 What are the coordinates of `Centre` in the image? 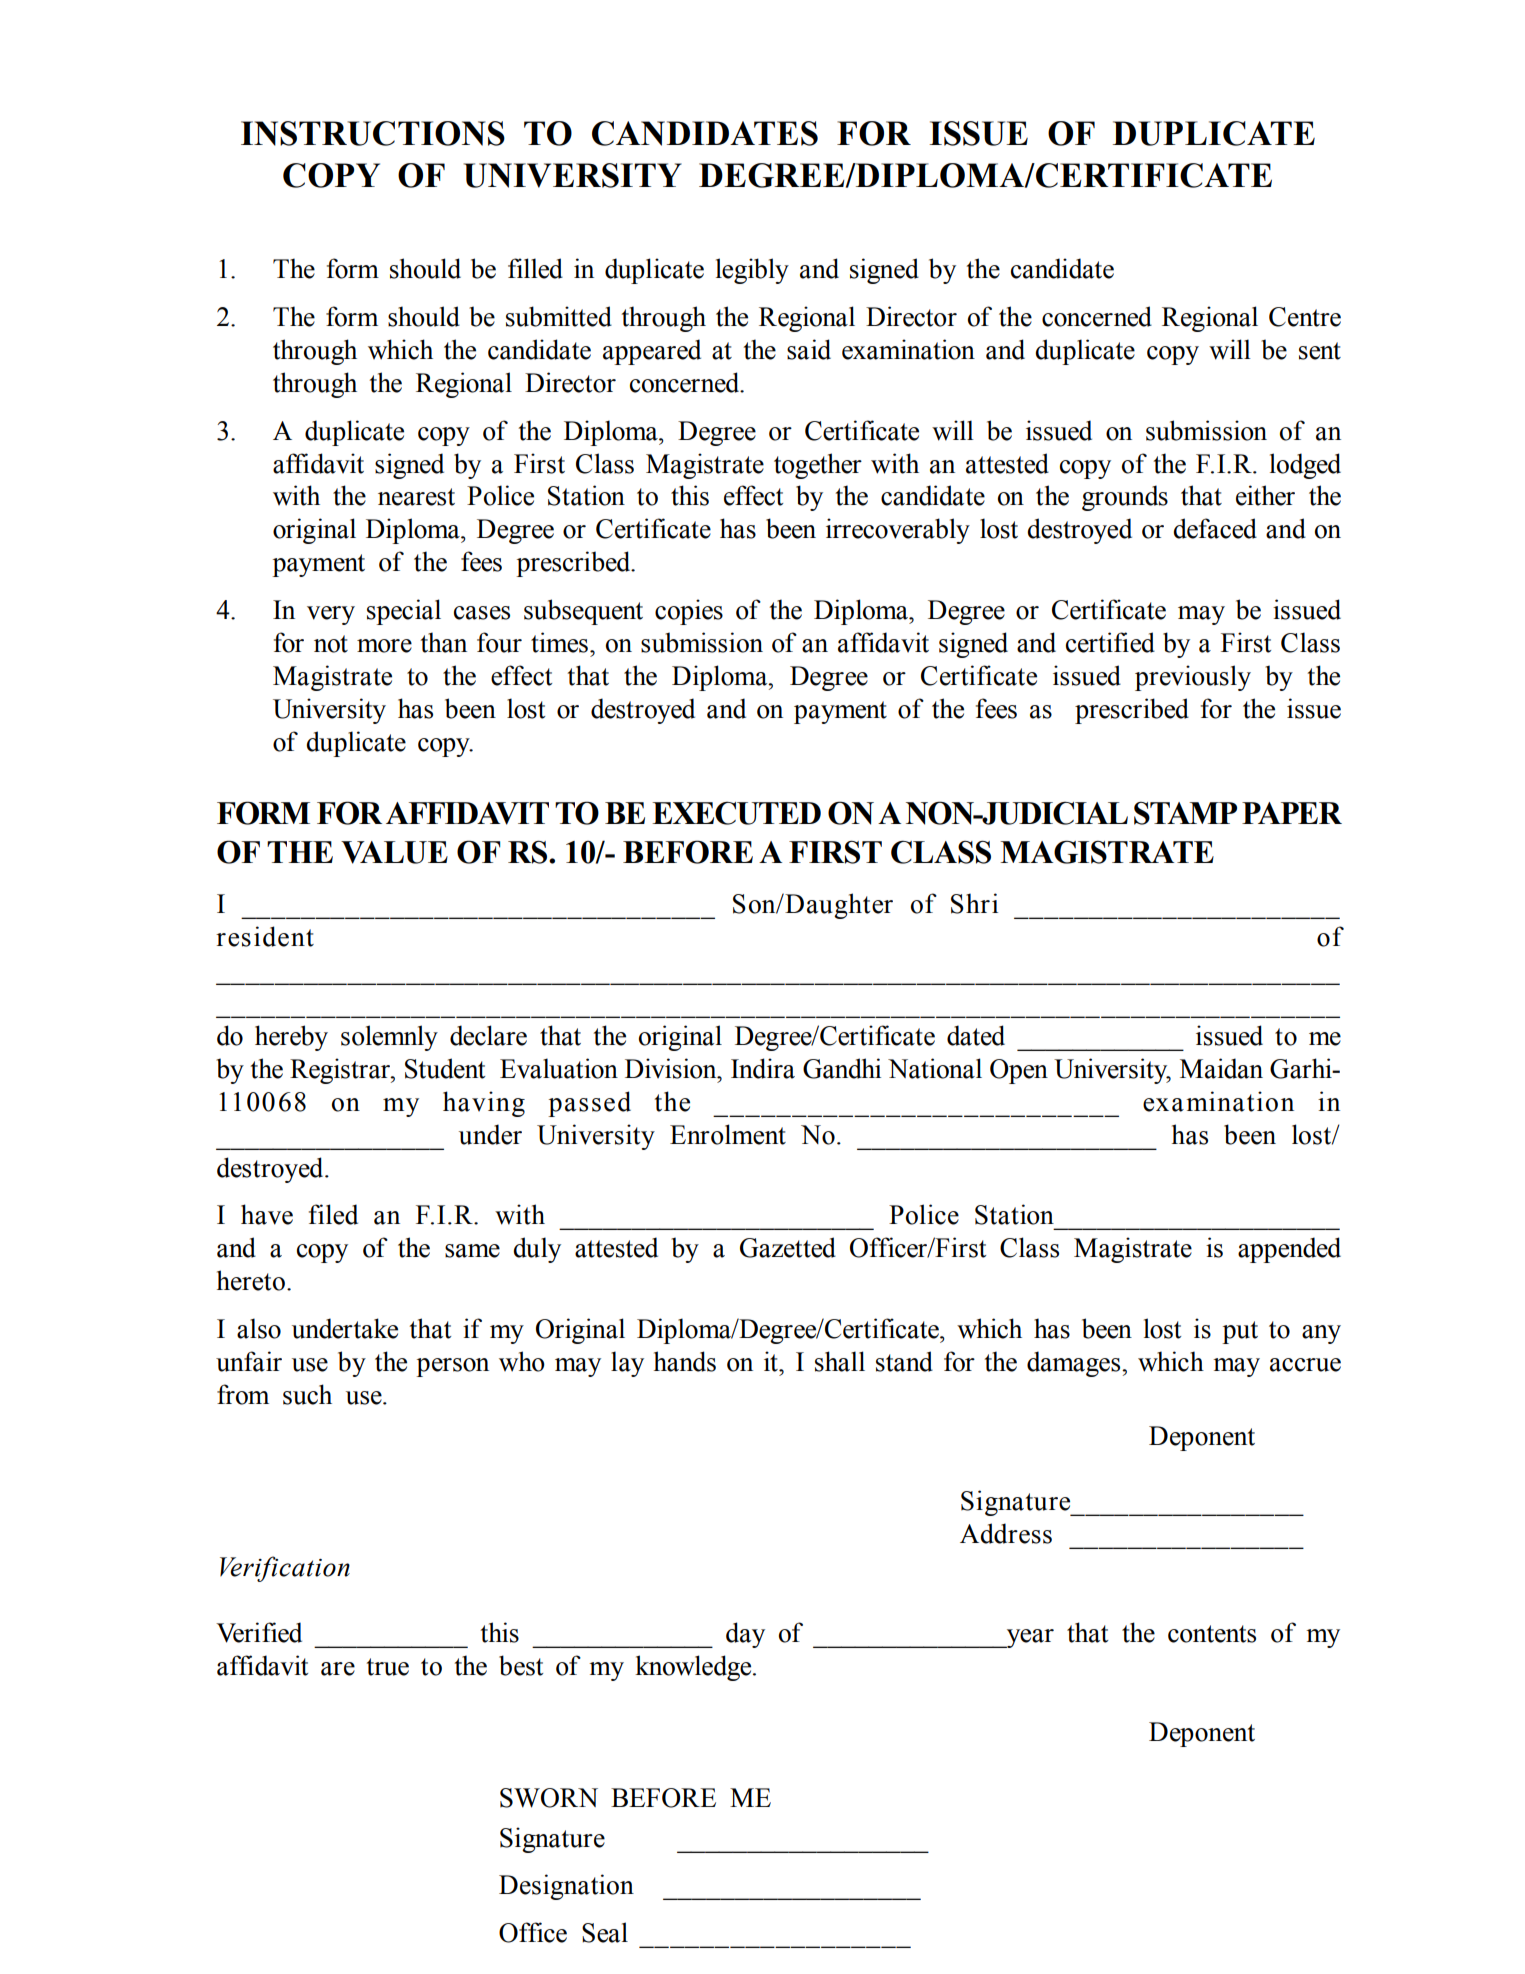 It's located at (1305, 317).
